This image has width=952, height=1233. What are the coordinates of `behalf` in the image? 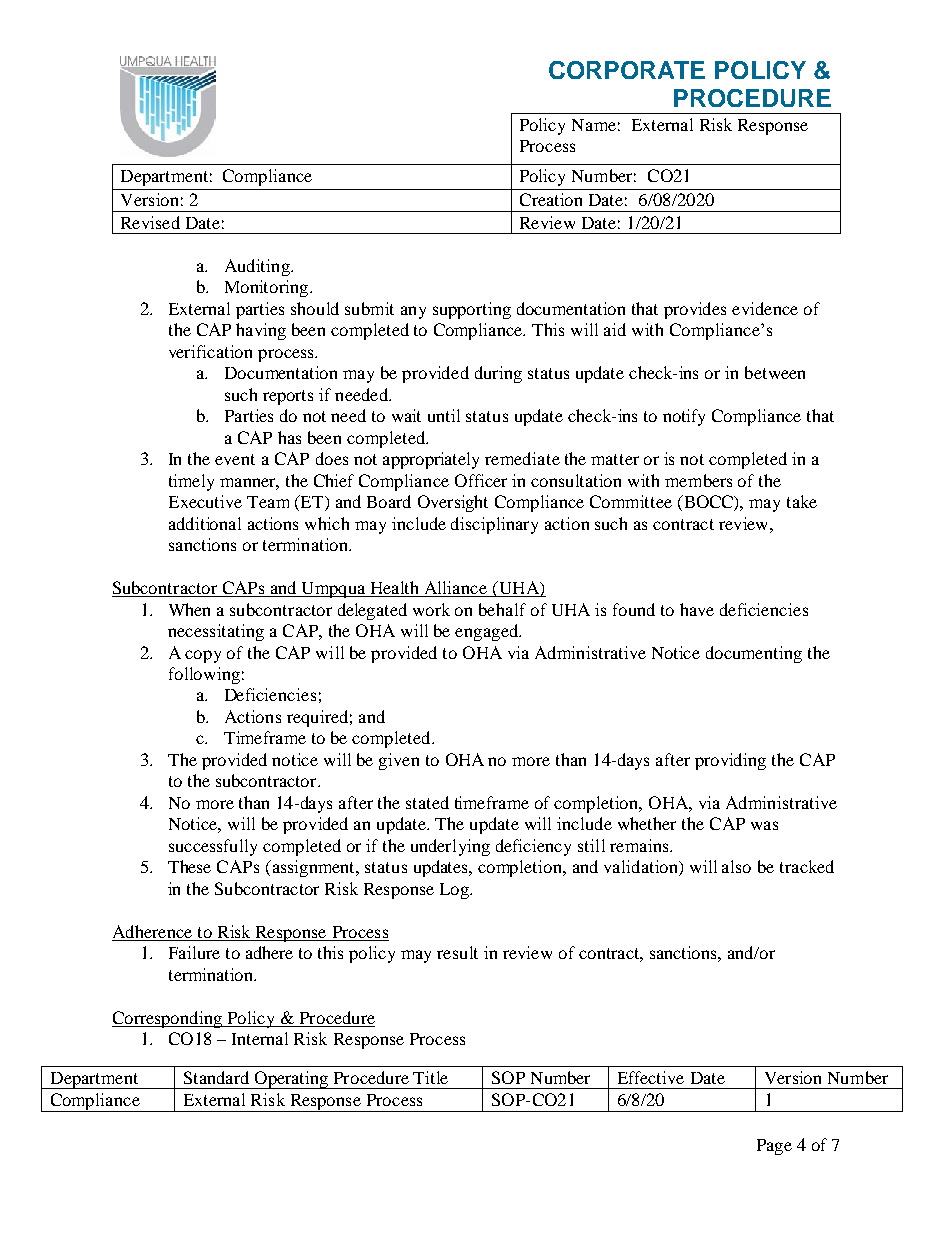 It's located at (502, 609).
